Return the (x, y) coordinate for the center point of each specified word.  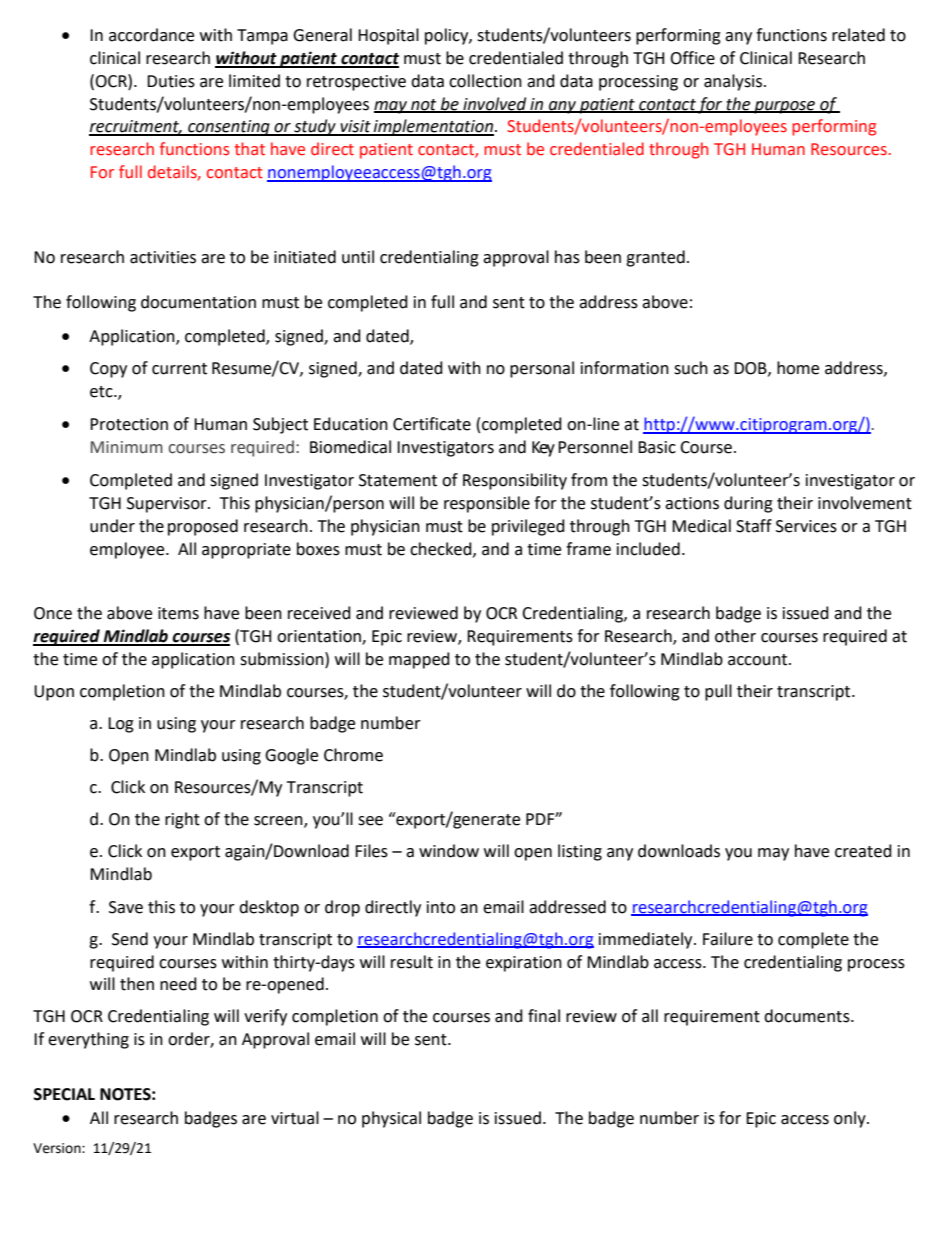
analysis (734, 82)
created (863, 851)
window (449, 851)
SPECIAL (64, 1094)
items (178, 613)
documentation (198, 302)
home (798, 368)
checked (442, 549)
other (735, 636)
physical (391, 1119)
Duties (171, 81)
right (182, 820)
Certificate (432, 424)
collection (485, 81)
